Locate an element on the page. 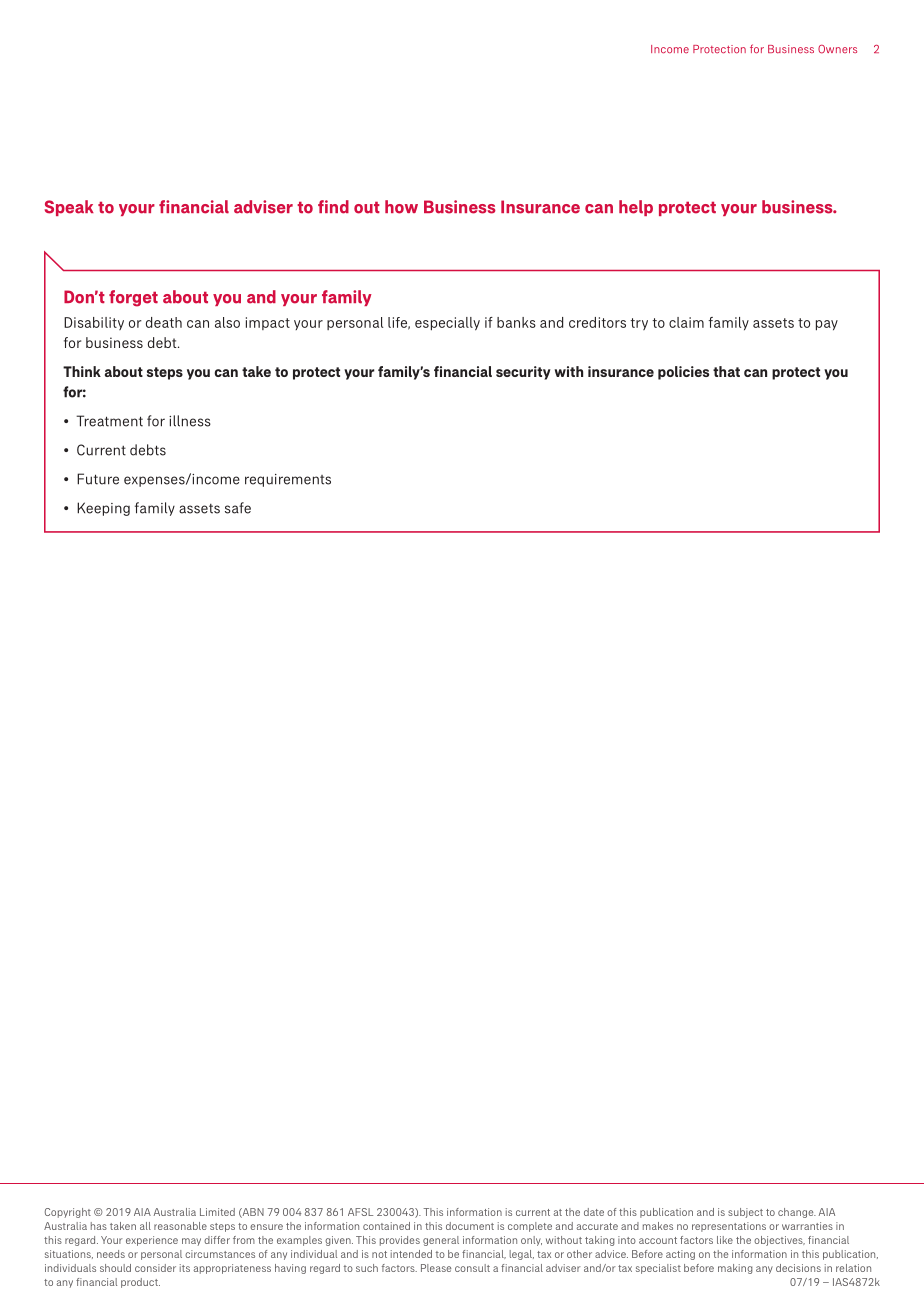 Image resolution: width=924 pixels, height=1308 pixels. Owners is located at coordinates (837, 49).
